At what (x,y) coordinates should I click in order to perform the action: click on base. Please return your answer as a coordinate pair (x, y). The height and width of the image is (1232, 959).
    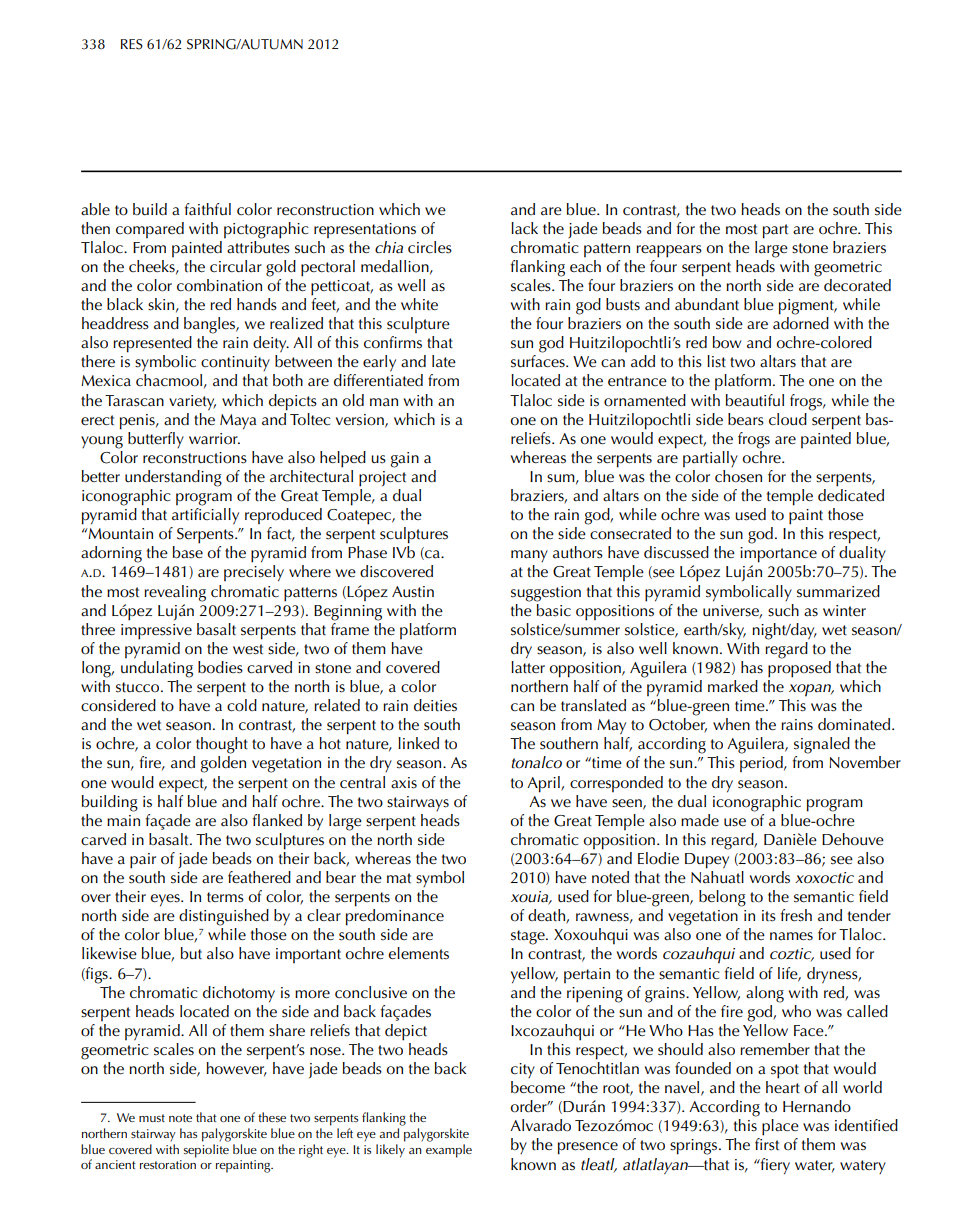
    Looking at the image, I should click on (188, 552).
